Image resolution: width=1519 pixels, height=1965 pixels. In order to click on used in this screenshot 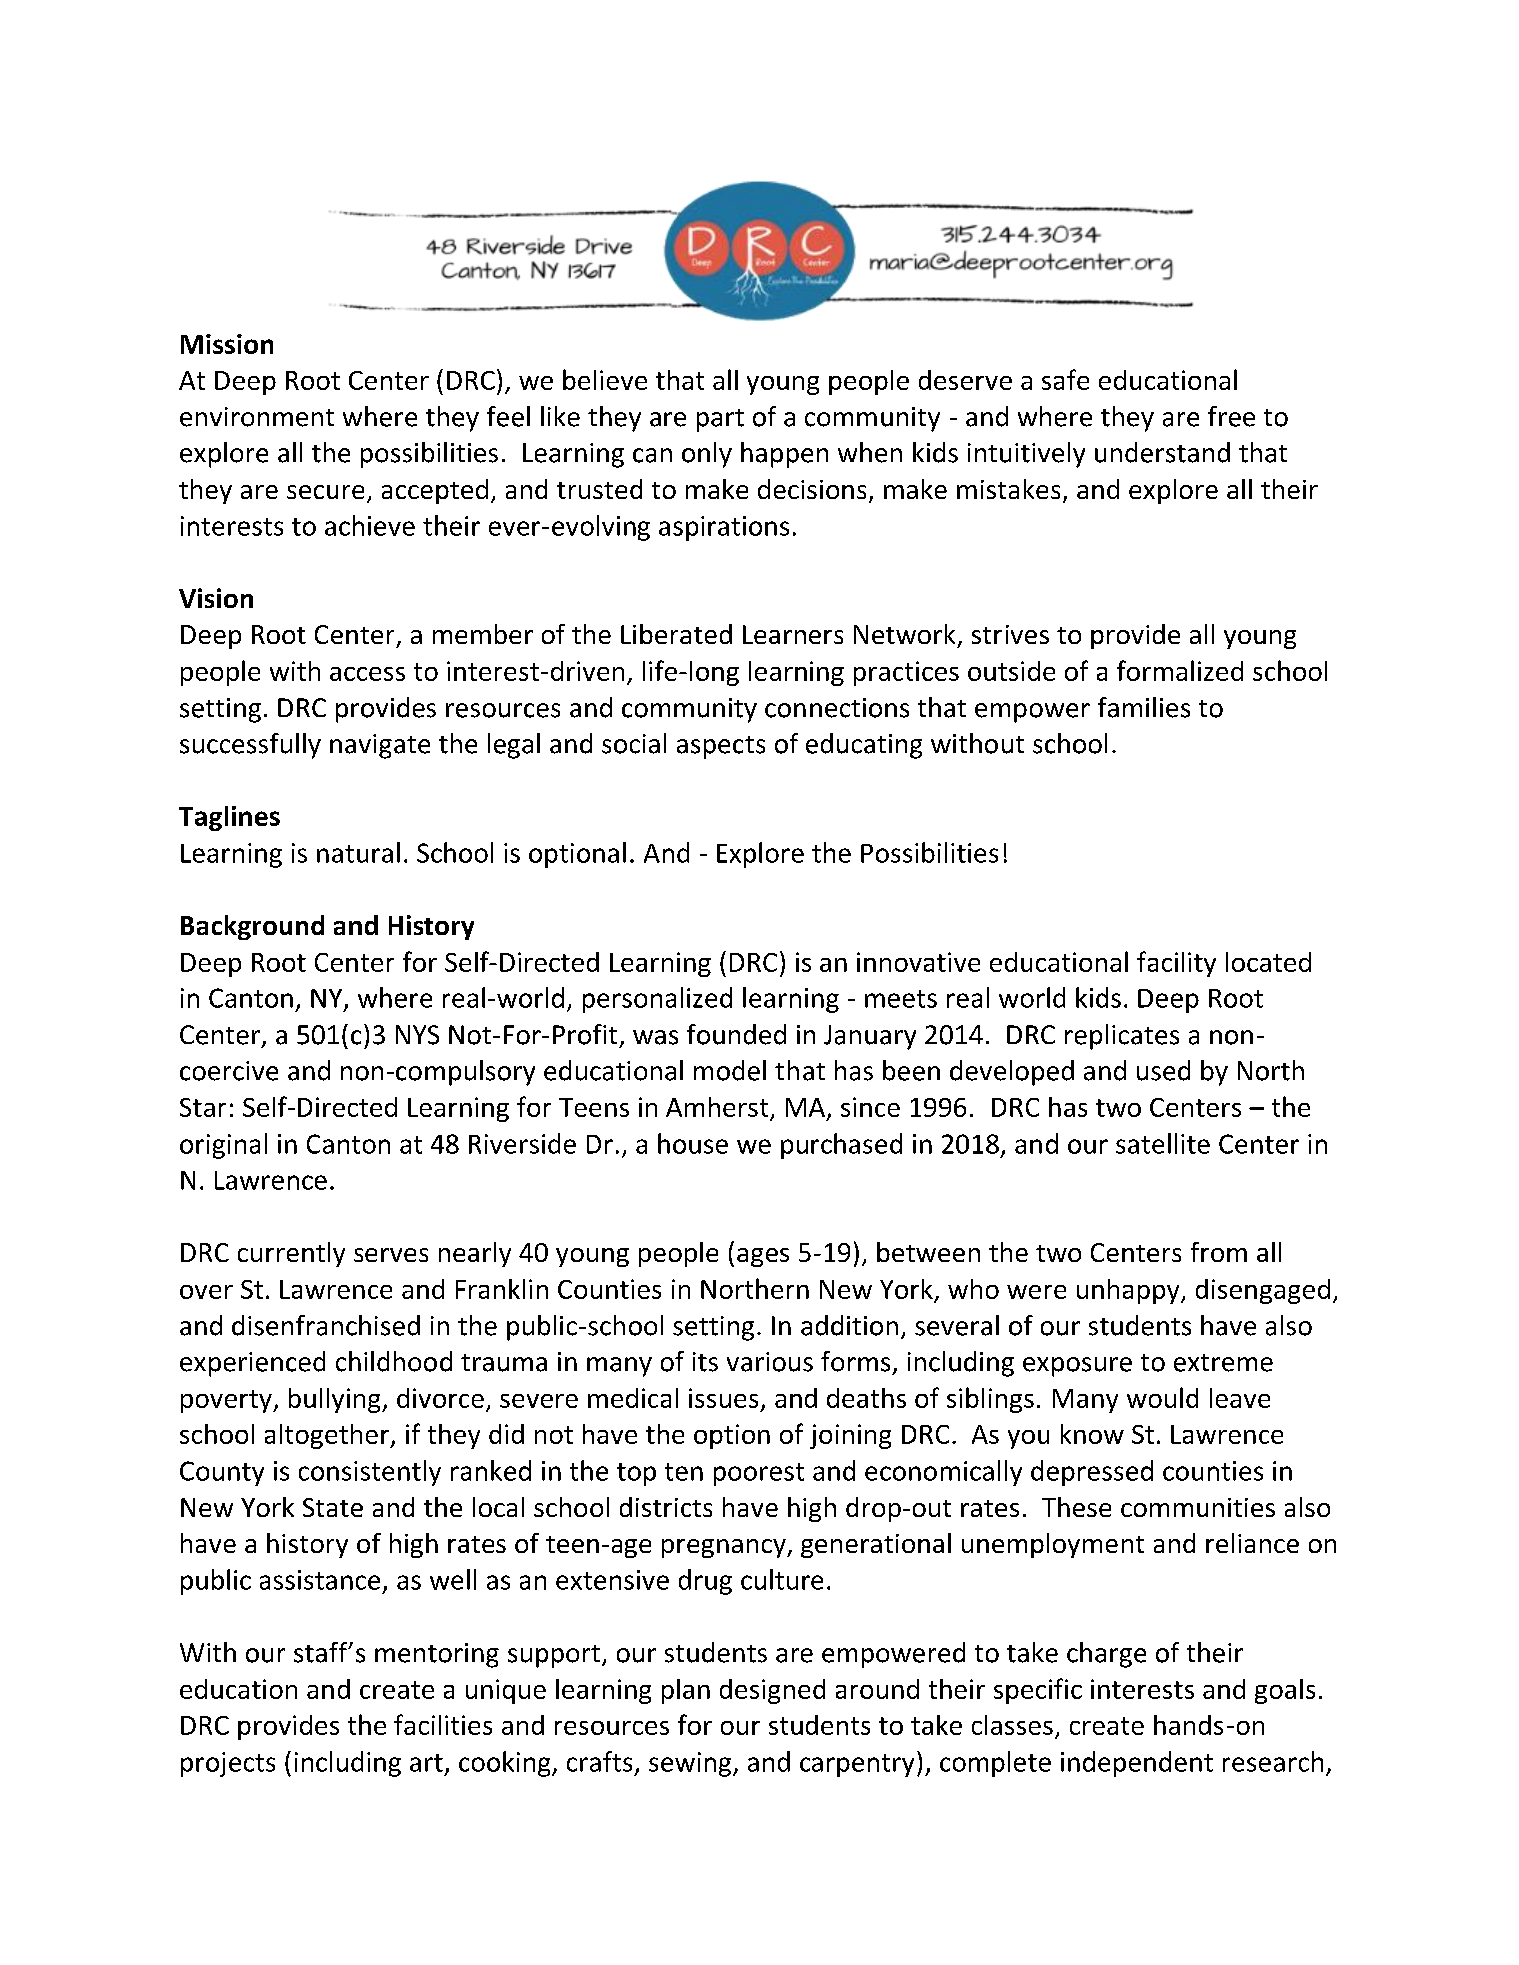, I will do `click(1163, 1070)`.
